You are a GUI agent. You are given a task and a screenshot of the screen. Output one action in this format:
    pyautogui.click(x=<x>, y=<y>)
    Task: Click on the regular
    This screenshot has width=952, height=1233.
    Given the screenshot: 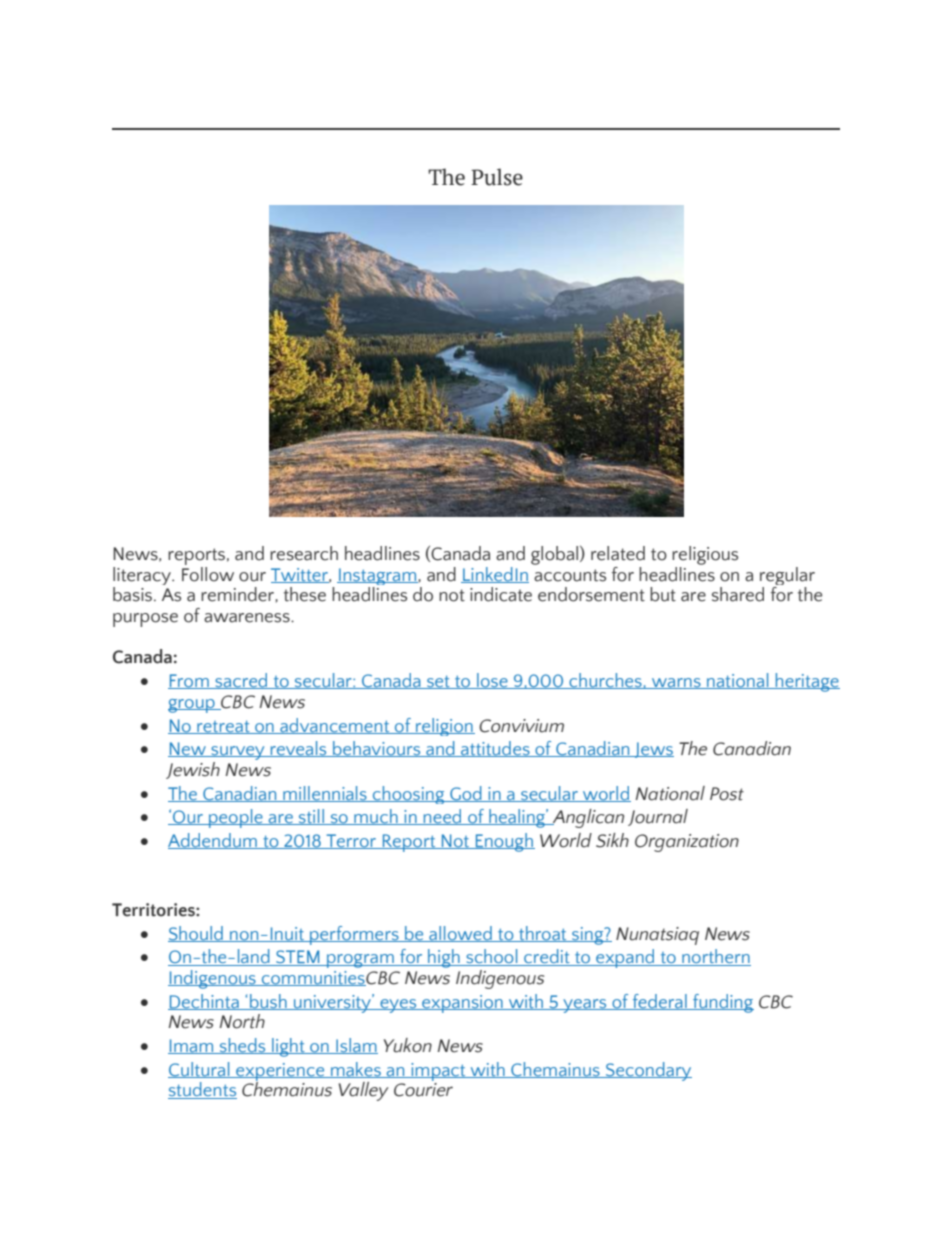 What is the action you would take?
    pyautogui.click(x=787, y=577)
